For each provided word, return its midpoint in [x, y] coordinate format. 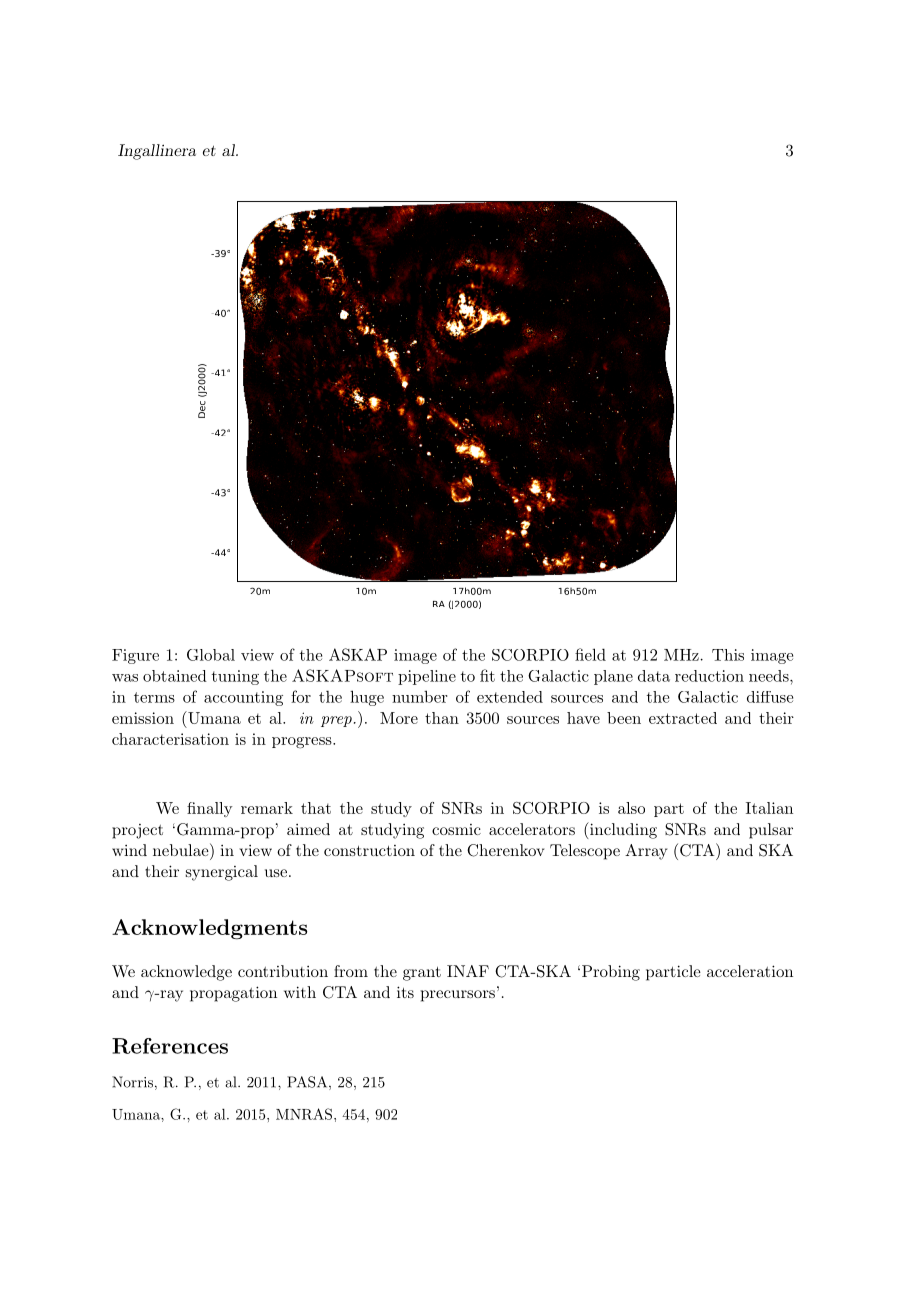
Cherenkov [505, 850]
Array [646, 852]
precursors [458, 996]
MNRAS [304, 1114]
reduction [709, 676]
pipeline [427, 677]
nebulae [182, 849]
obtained [175, 676]
